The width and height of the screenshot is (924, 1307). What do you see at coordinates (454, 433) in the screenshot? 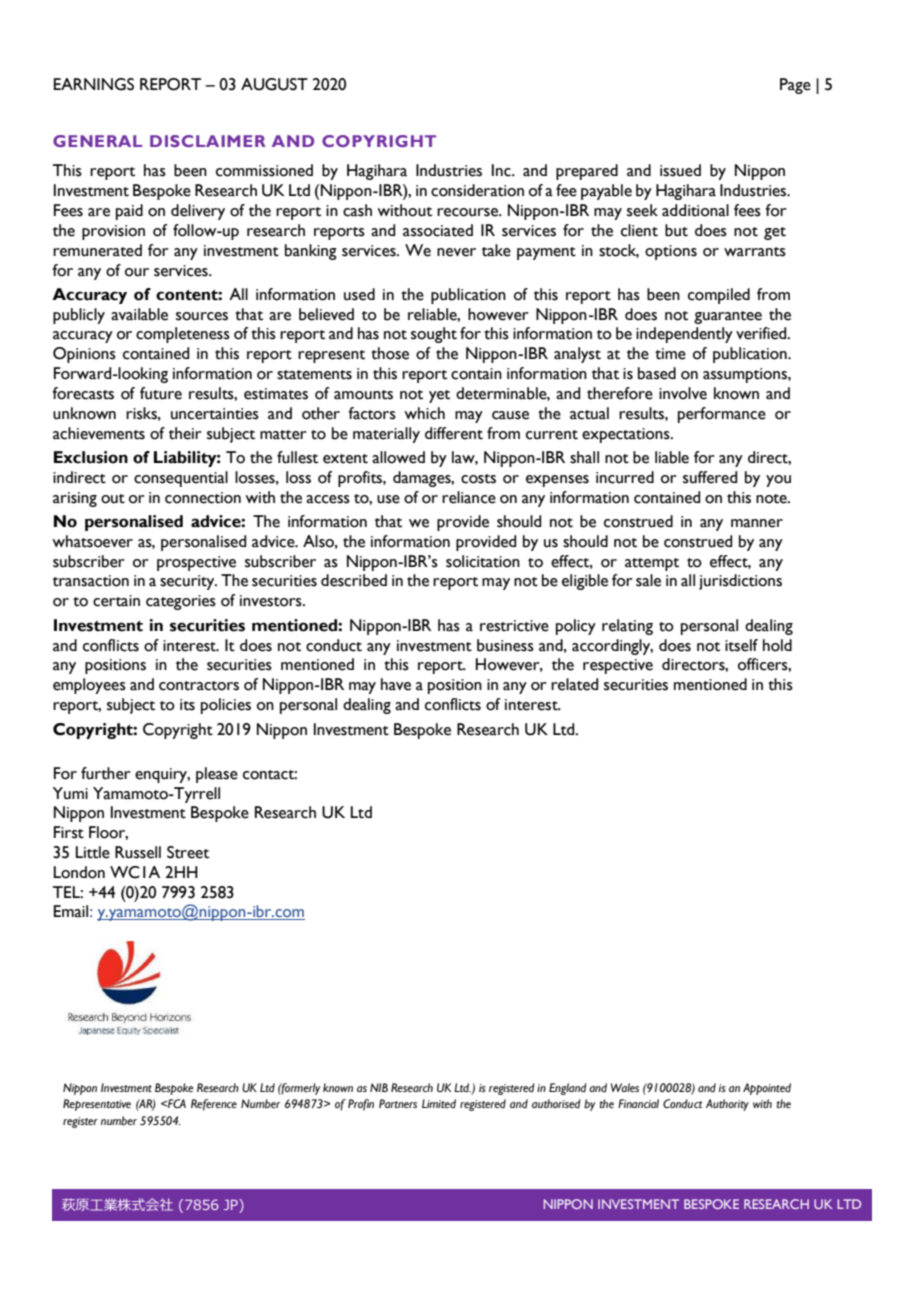
I see `different` at bounding box center [454, 433].
